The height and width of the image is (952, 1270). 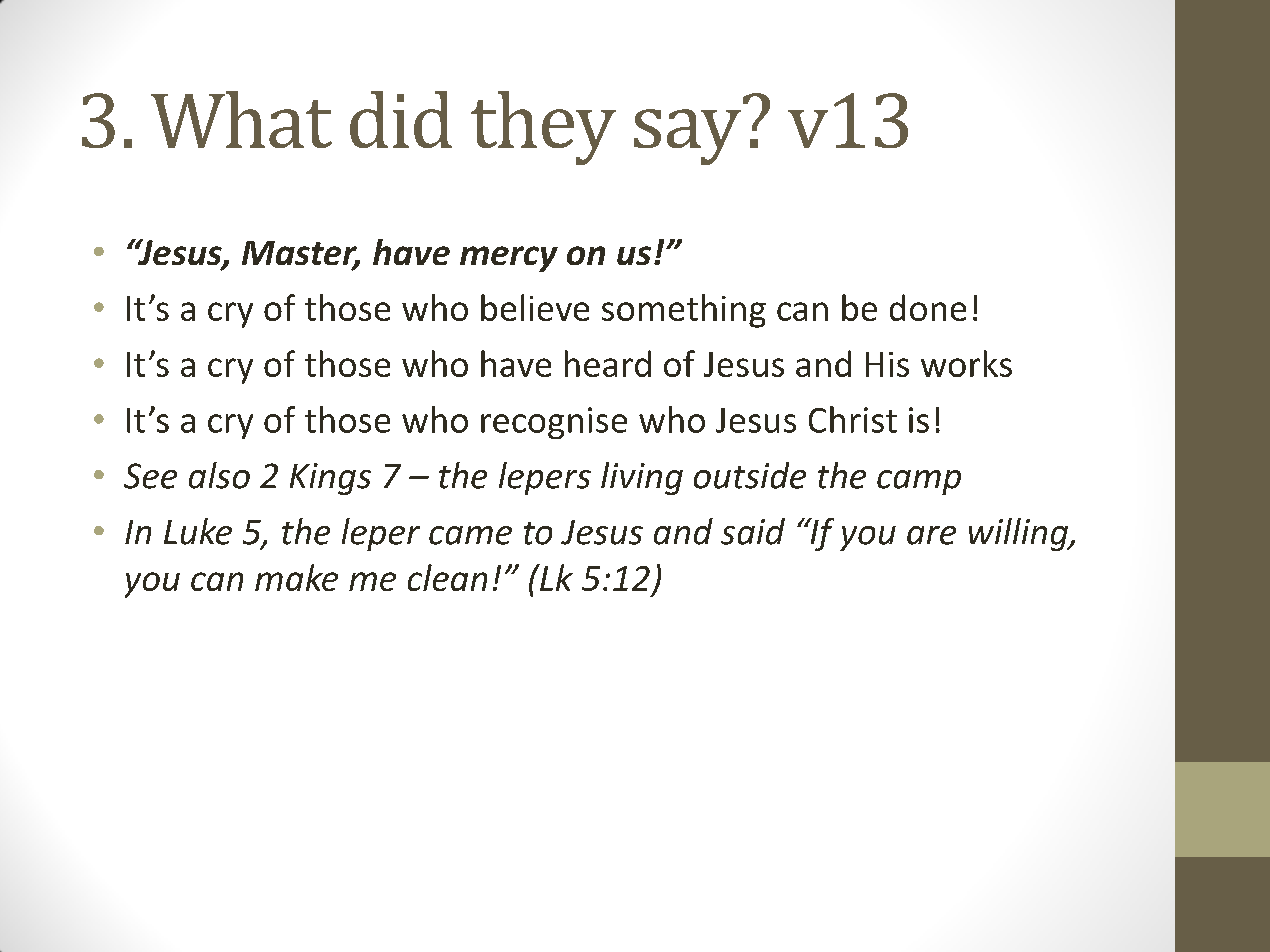 I want to click on Christ, so click(x=853, y=419).
